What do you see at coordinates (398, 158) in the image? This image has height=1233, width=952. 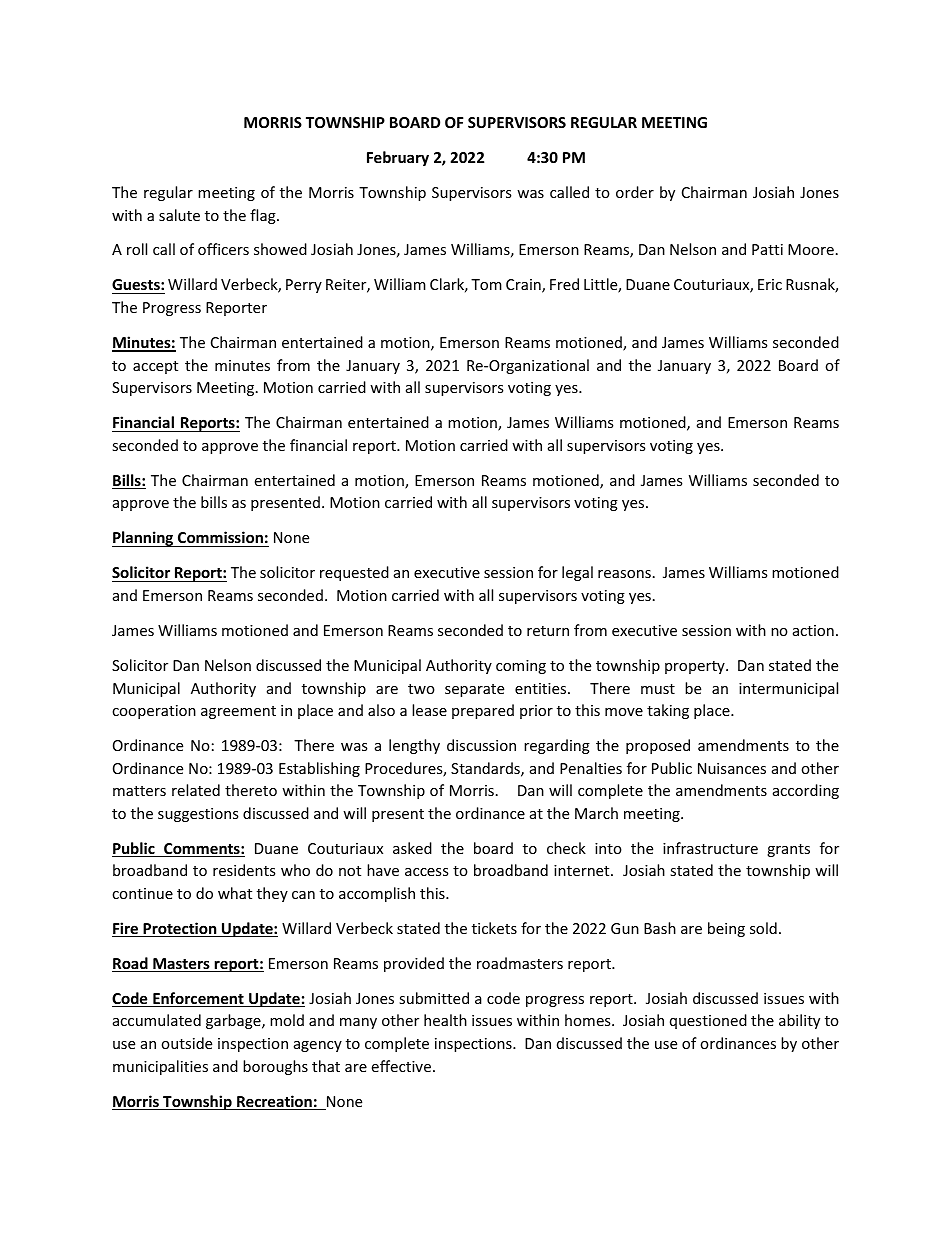 I see `February` at bounding box center [398, 158].
